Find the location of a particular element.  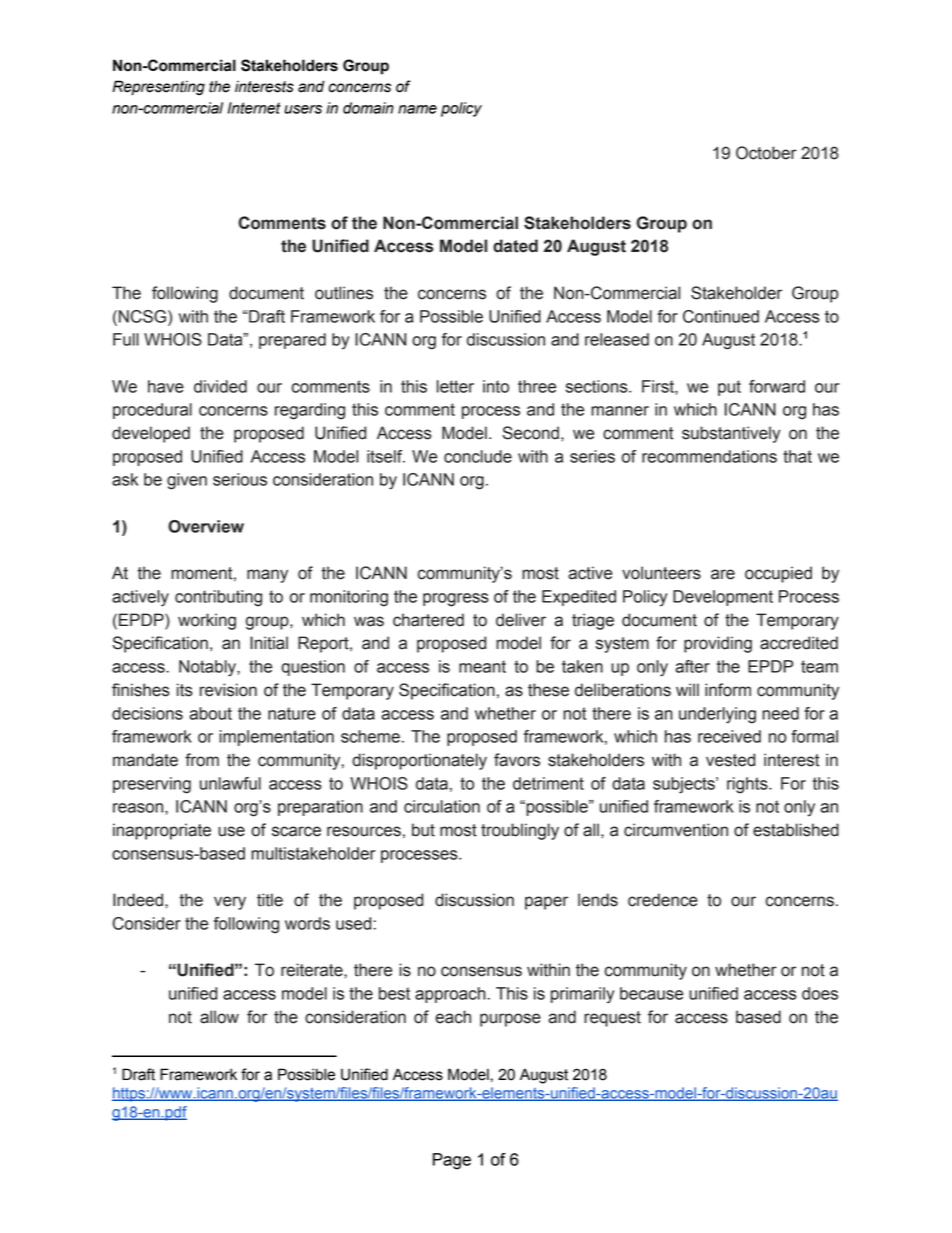

rights is located at coordinates (748, 785).
